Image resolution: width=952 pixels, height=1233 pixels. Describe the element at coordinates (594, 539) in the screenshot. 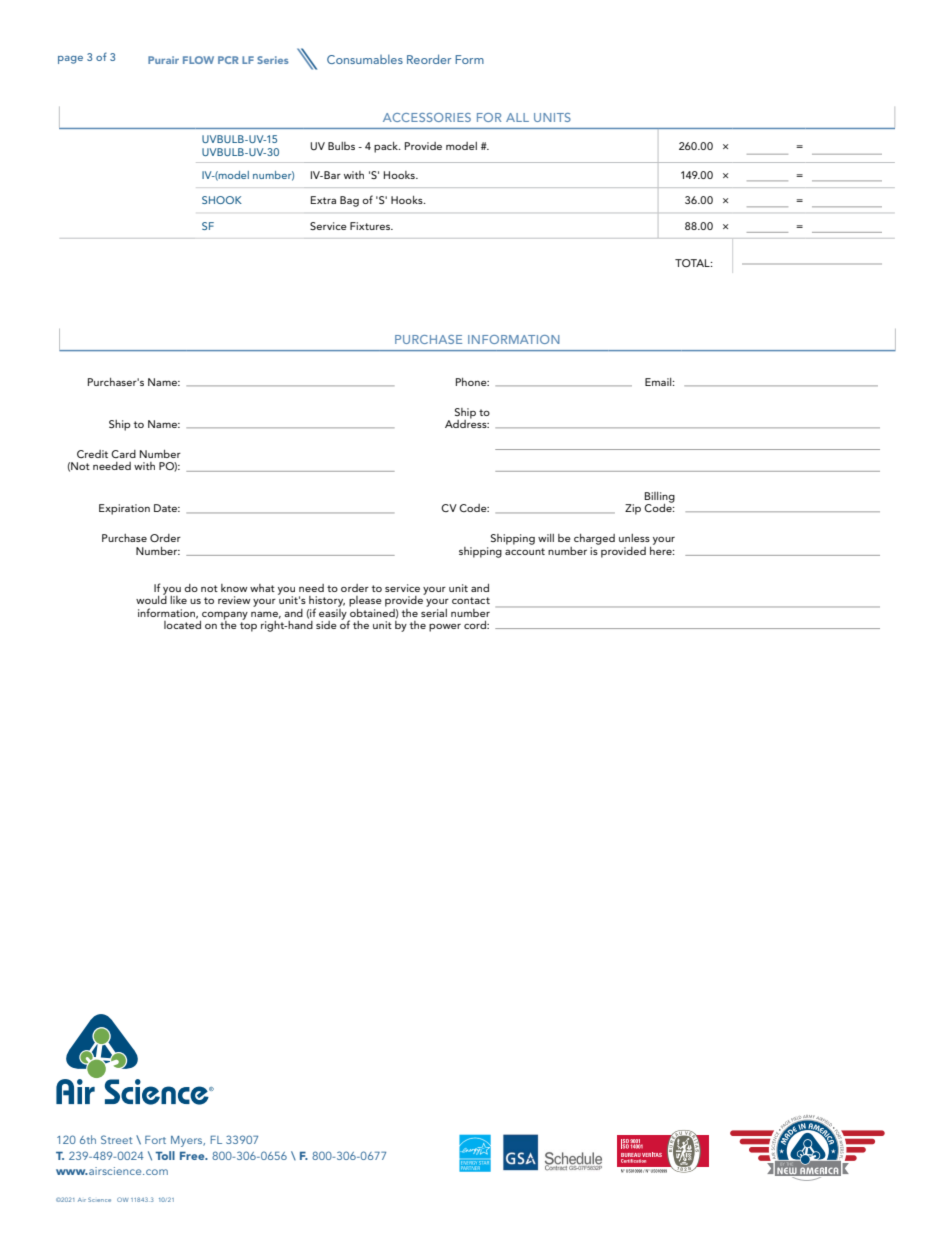

I see `charged` at that location.
